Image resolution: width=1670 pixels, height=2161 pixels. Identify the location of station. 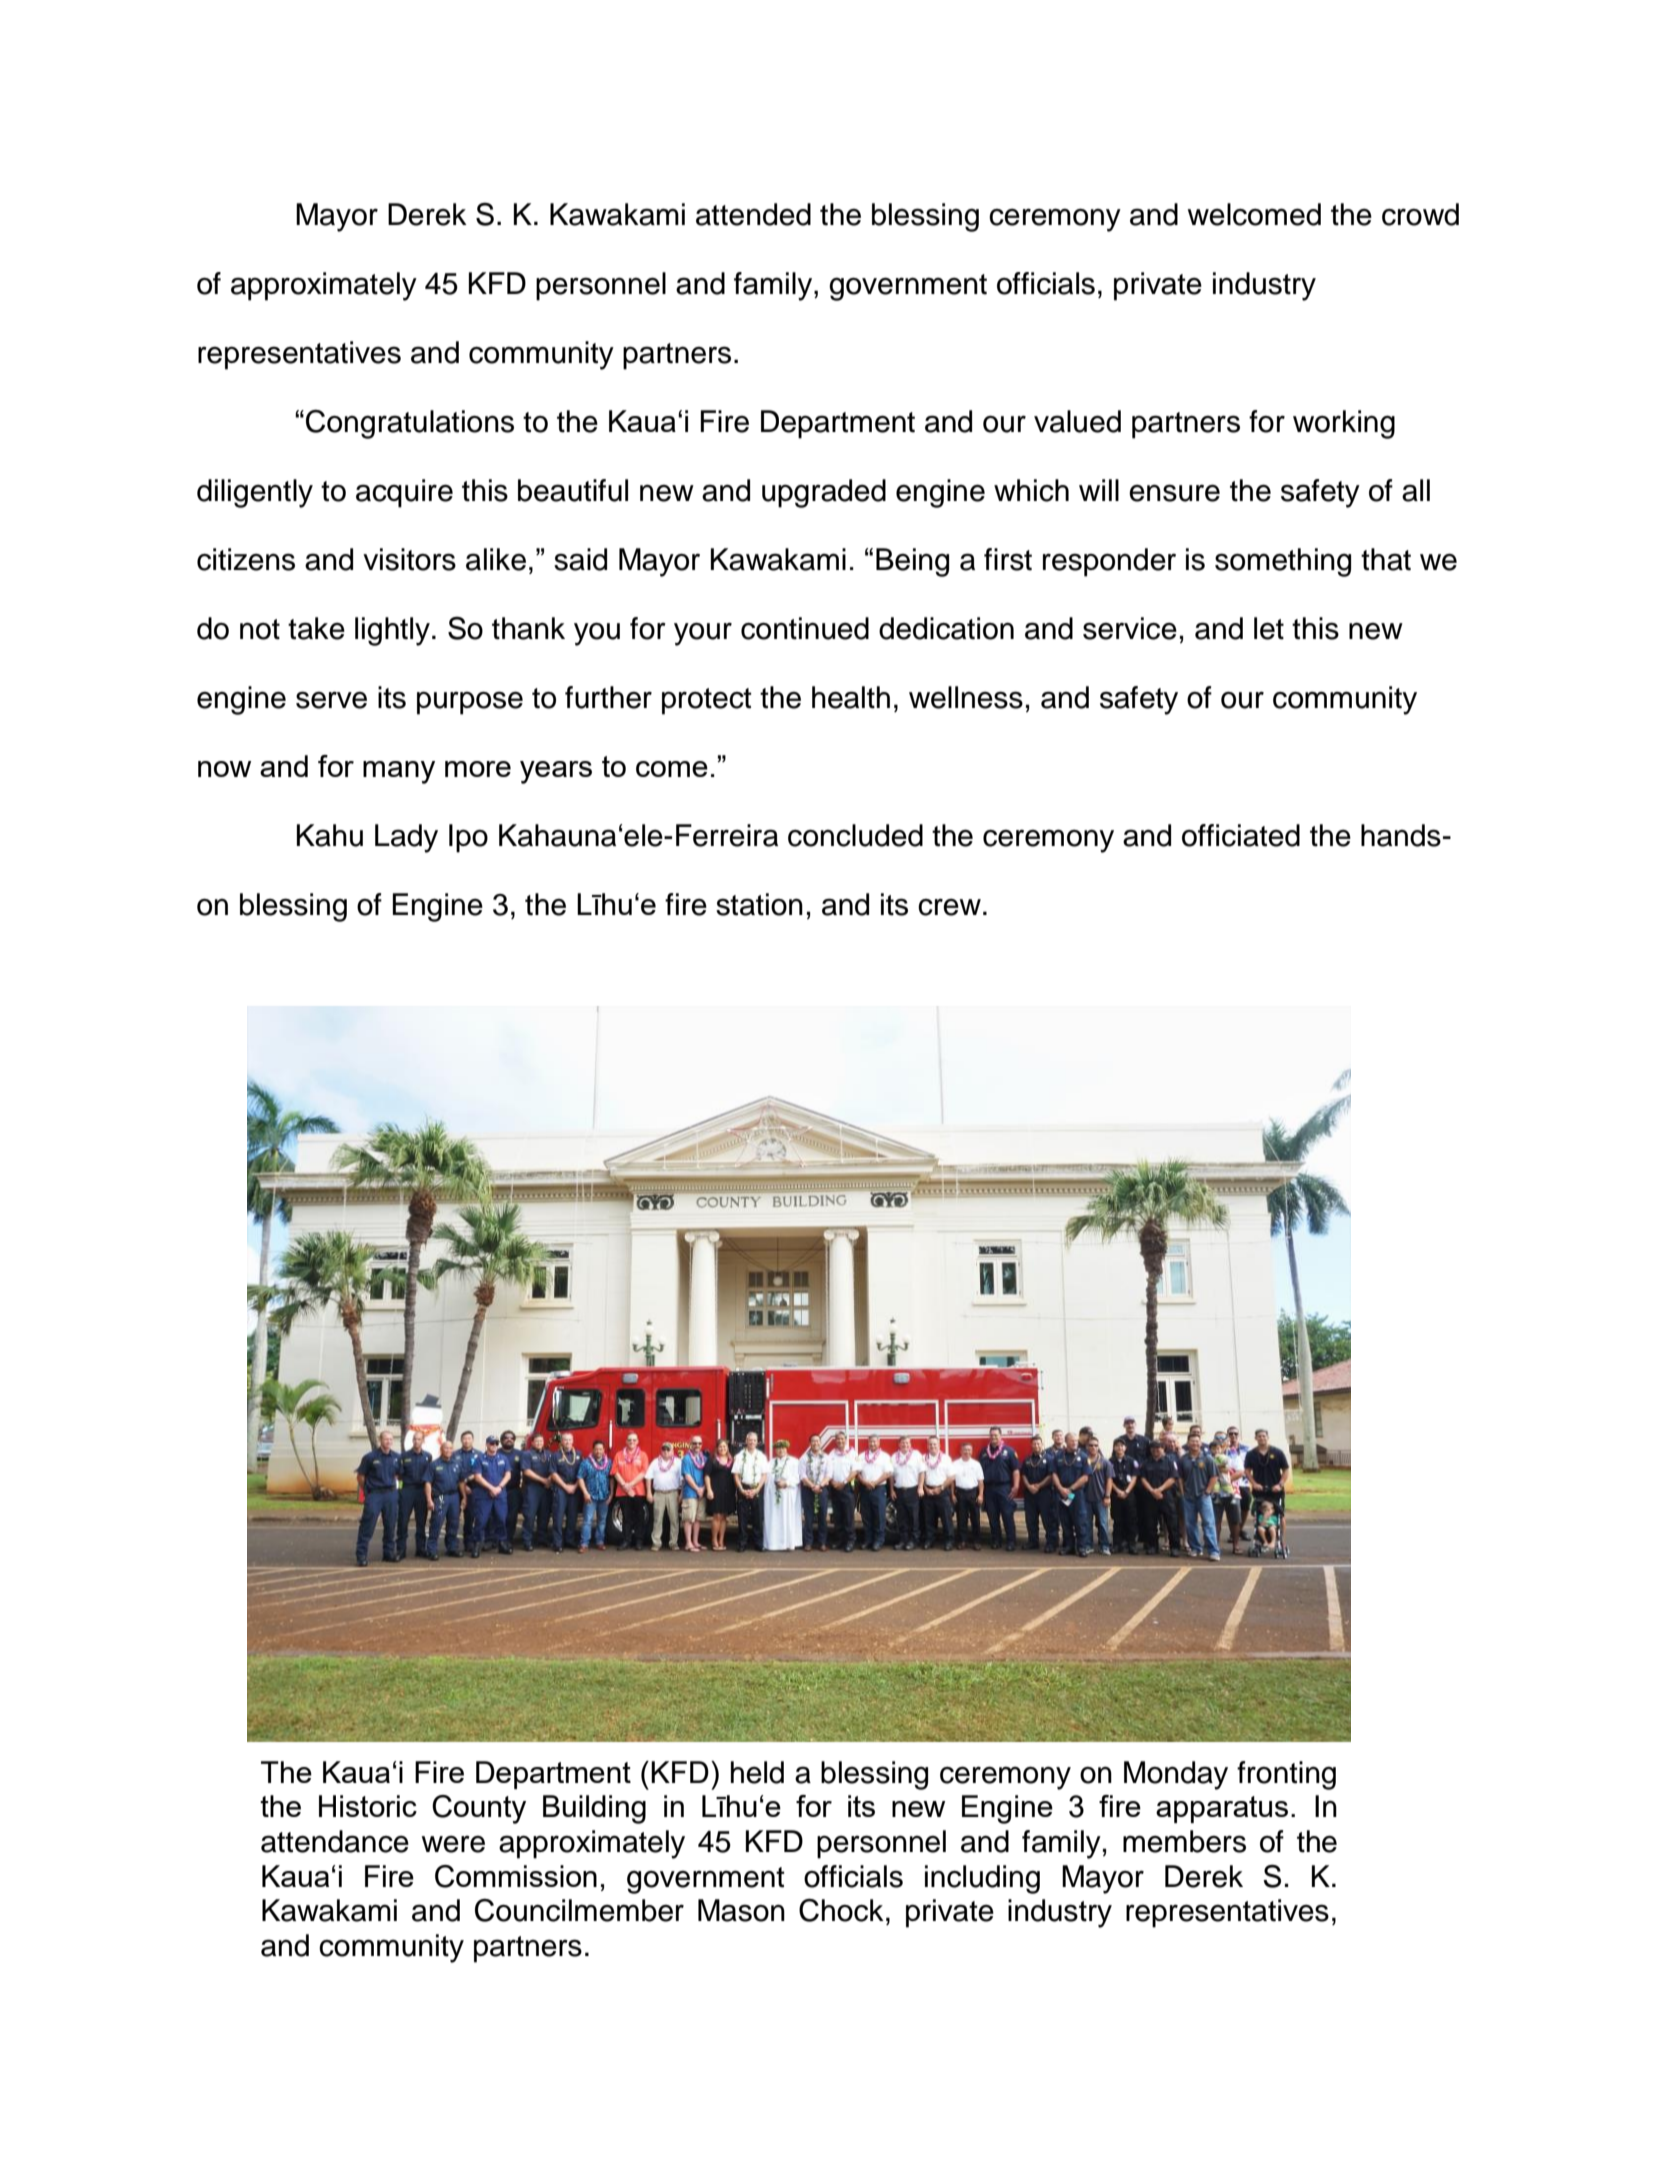
(759, 904).
